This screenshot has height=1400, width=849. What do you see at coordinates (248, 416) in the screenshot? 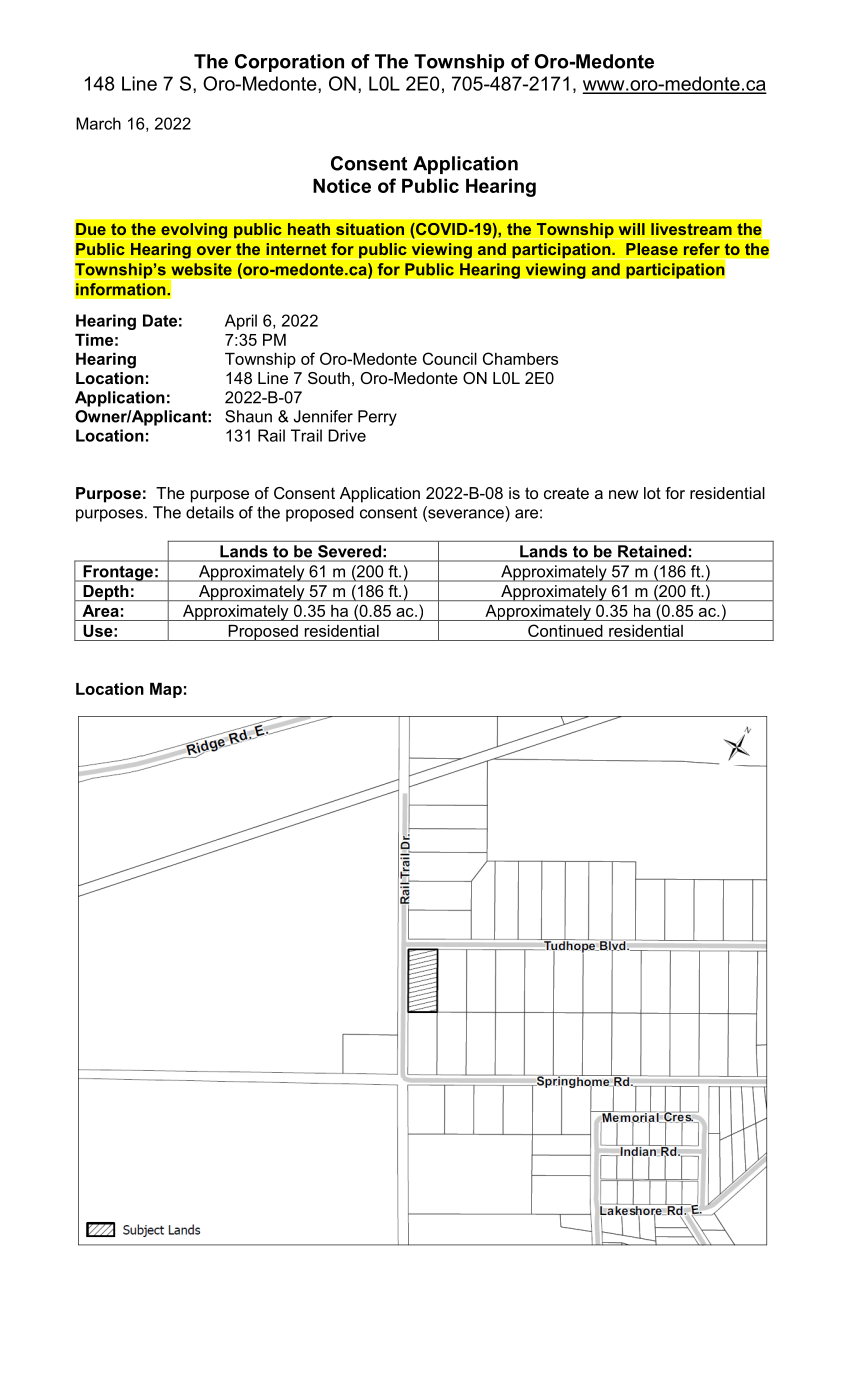
I see `Shaun` at bounding box center [248, 416].
